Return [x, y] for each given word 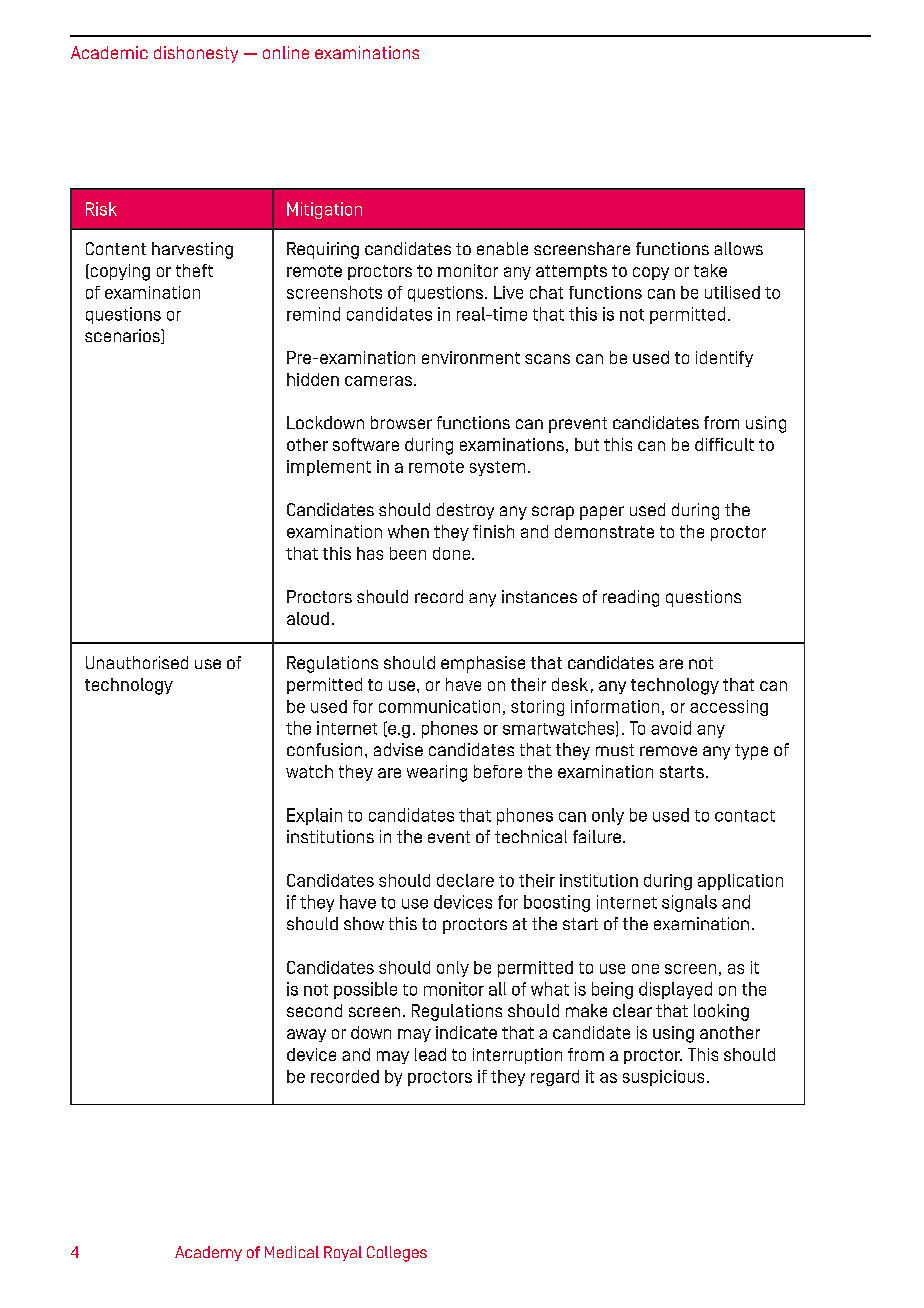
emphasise [483, 664]
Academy [208, 1253]
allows [738, 248]
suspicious [663, 1078]
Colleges [397, 1254]
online [286, 52]
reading [631, 598]
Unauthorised [137, 662]
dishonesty [196, 54]
